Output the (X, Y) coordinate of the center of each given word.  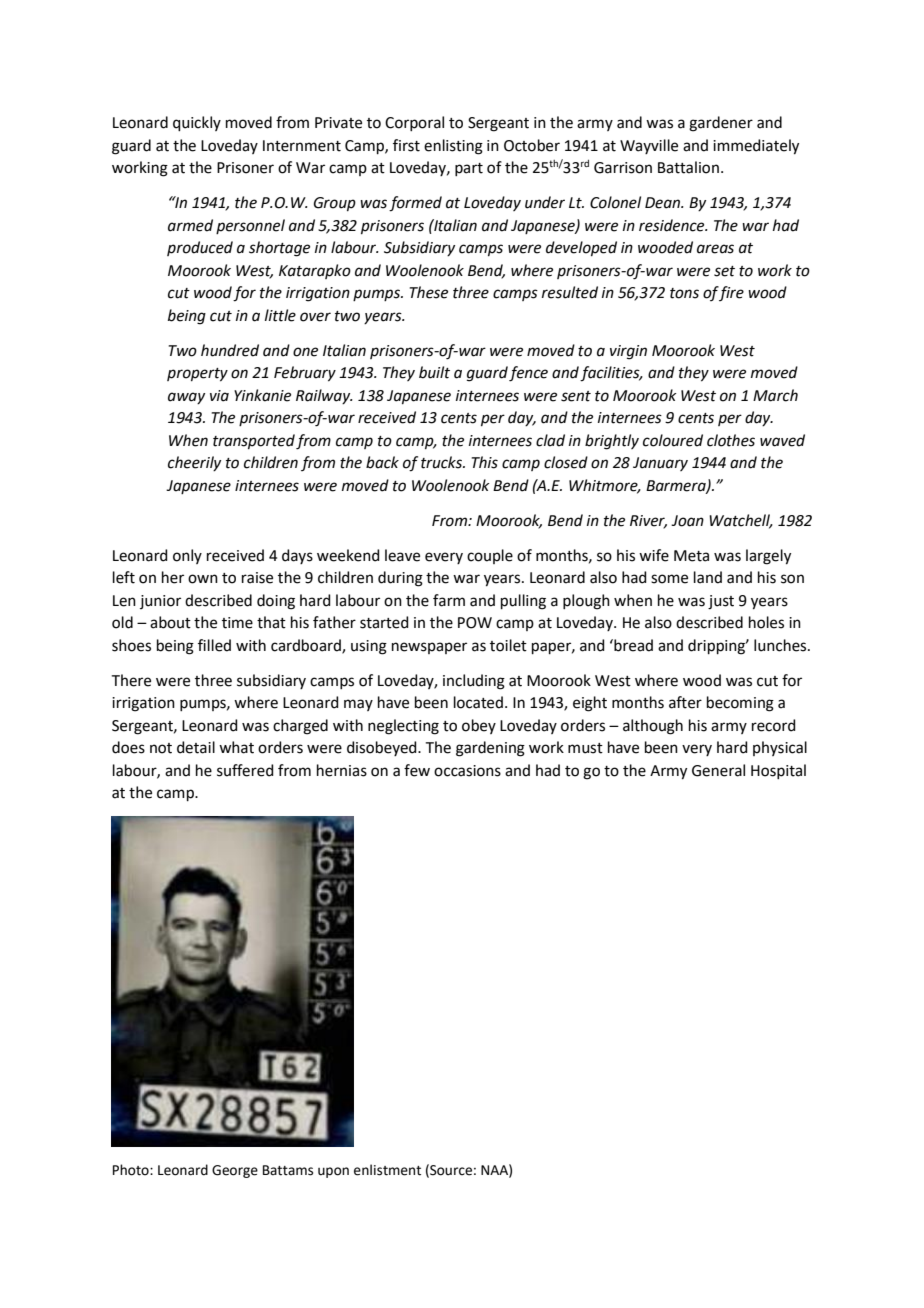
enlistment (387, 1170)
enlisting (453, 147)
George (235, 1171)
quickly (197, 123)
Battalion (688, 167)
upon (333, 1172)
